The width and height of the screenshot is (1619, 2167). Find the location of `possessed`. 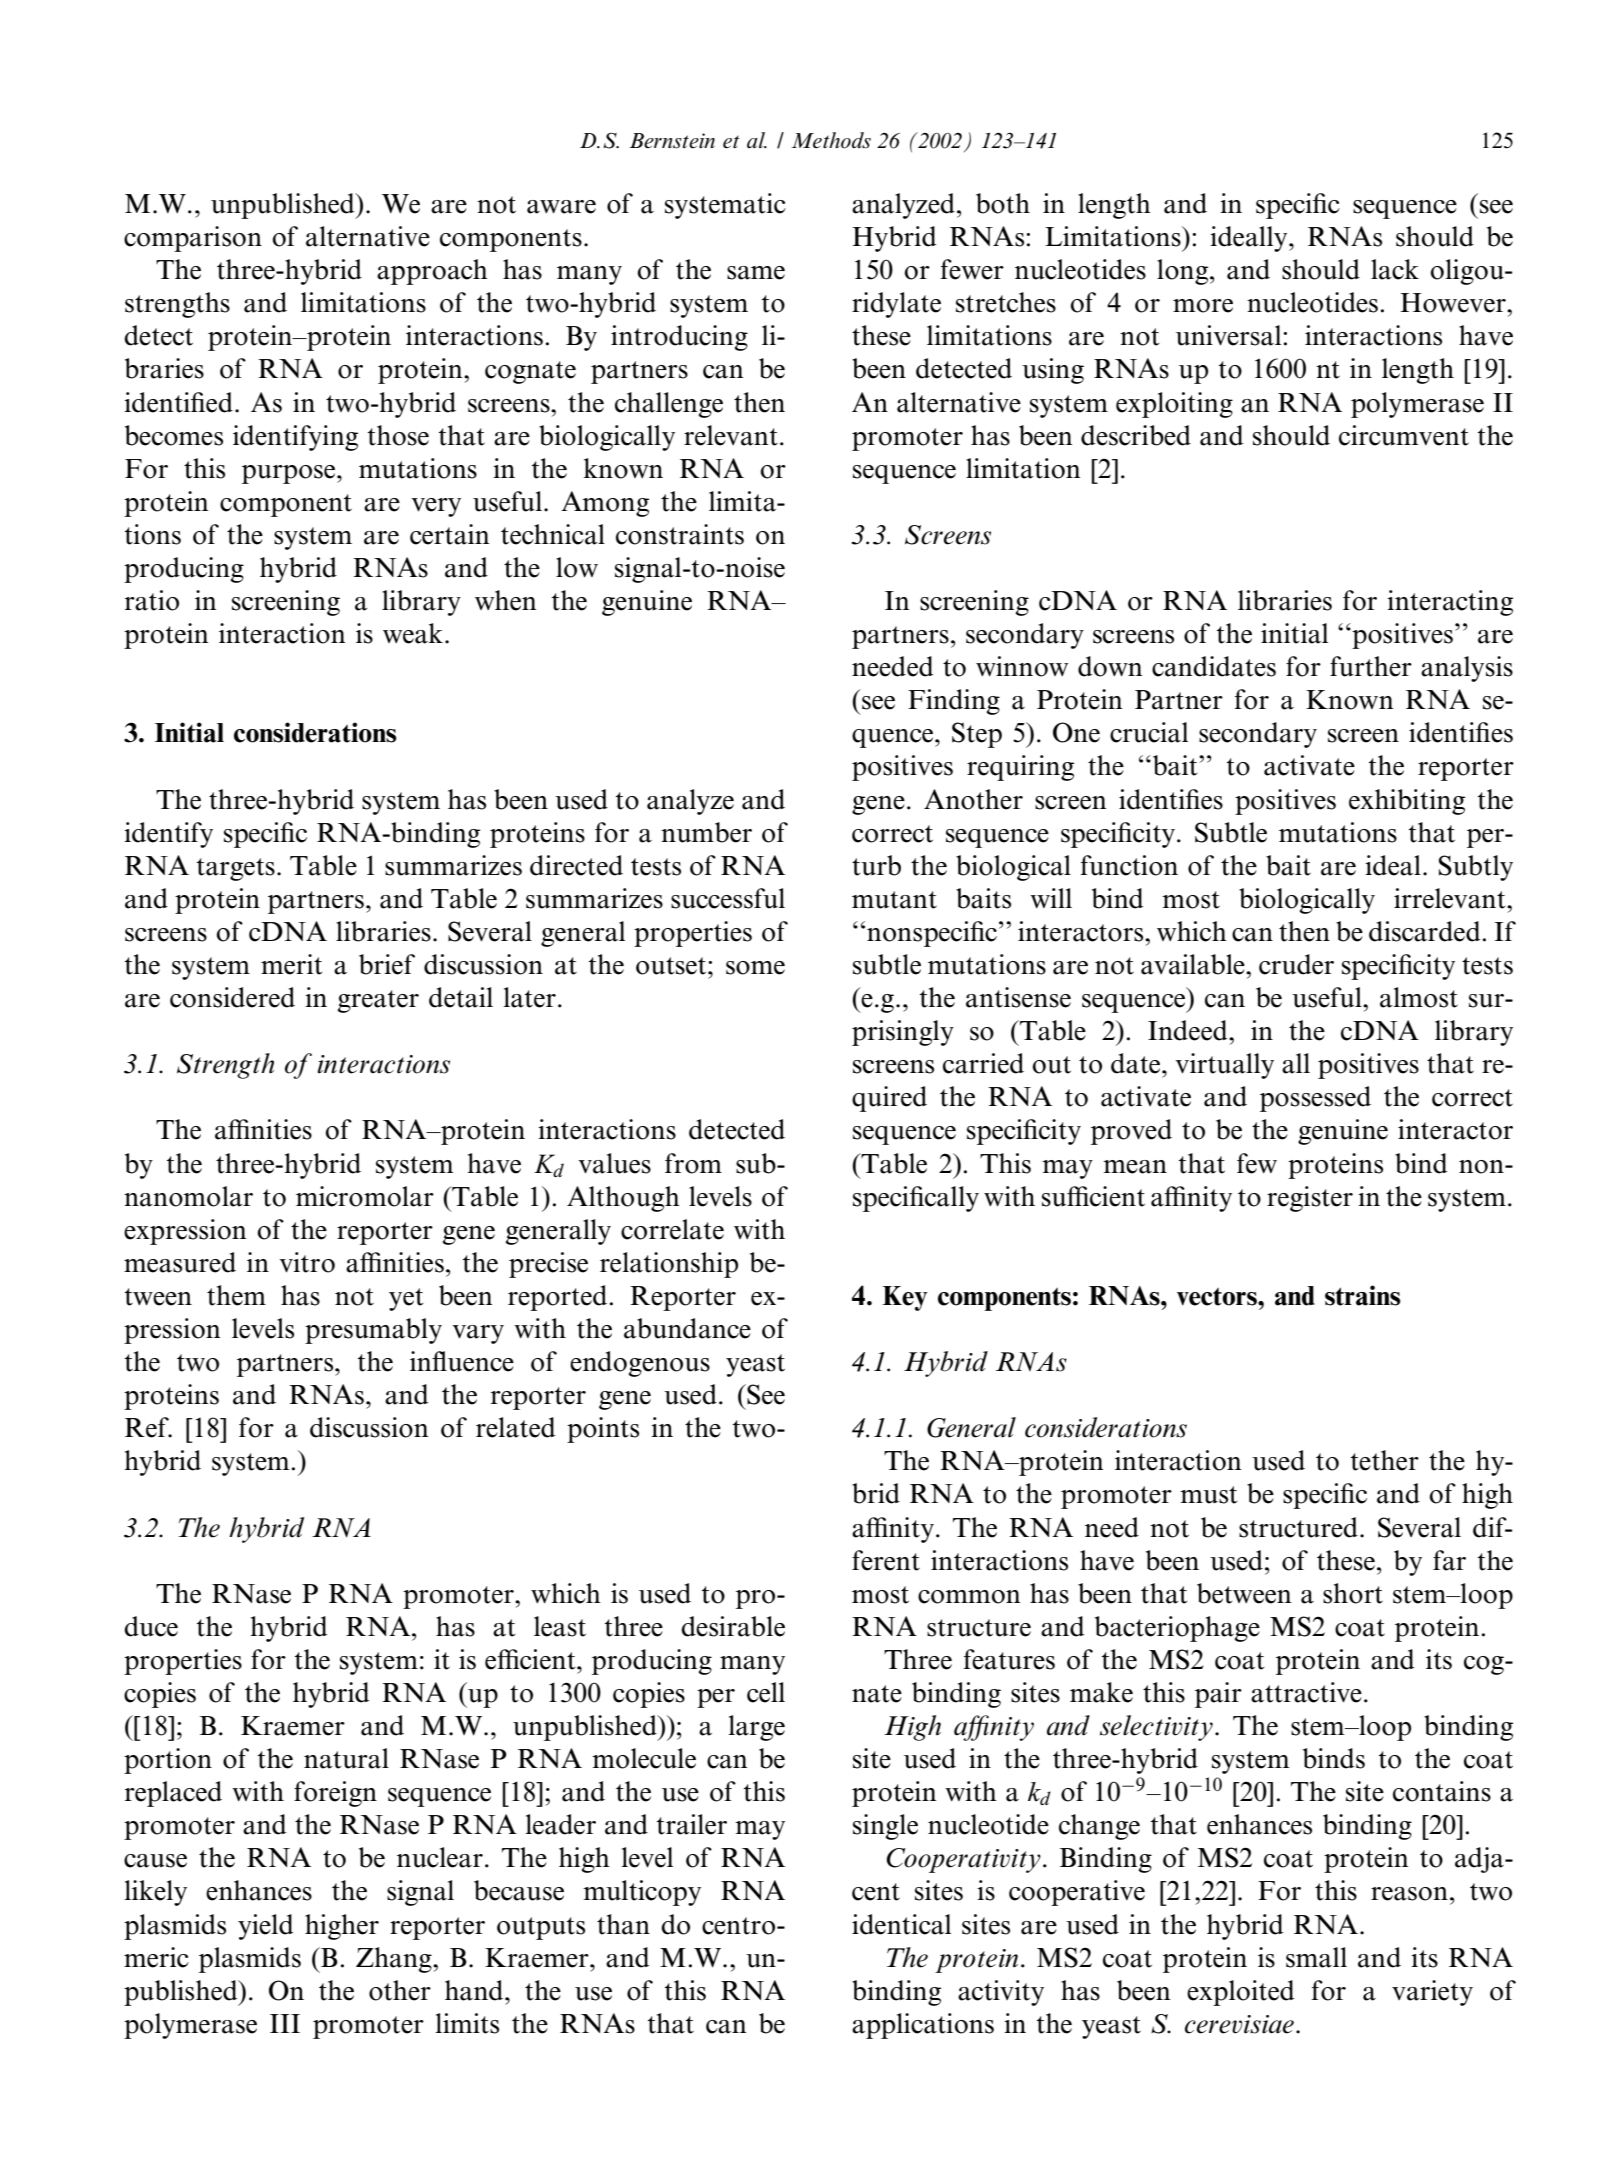

possessed is located at coordinates (1315, 1099).
